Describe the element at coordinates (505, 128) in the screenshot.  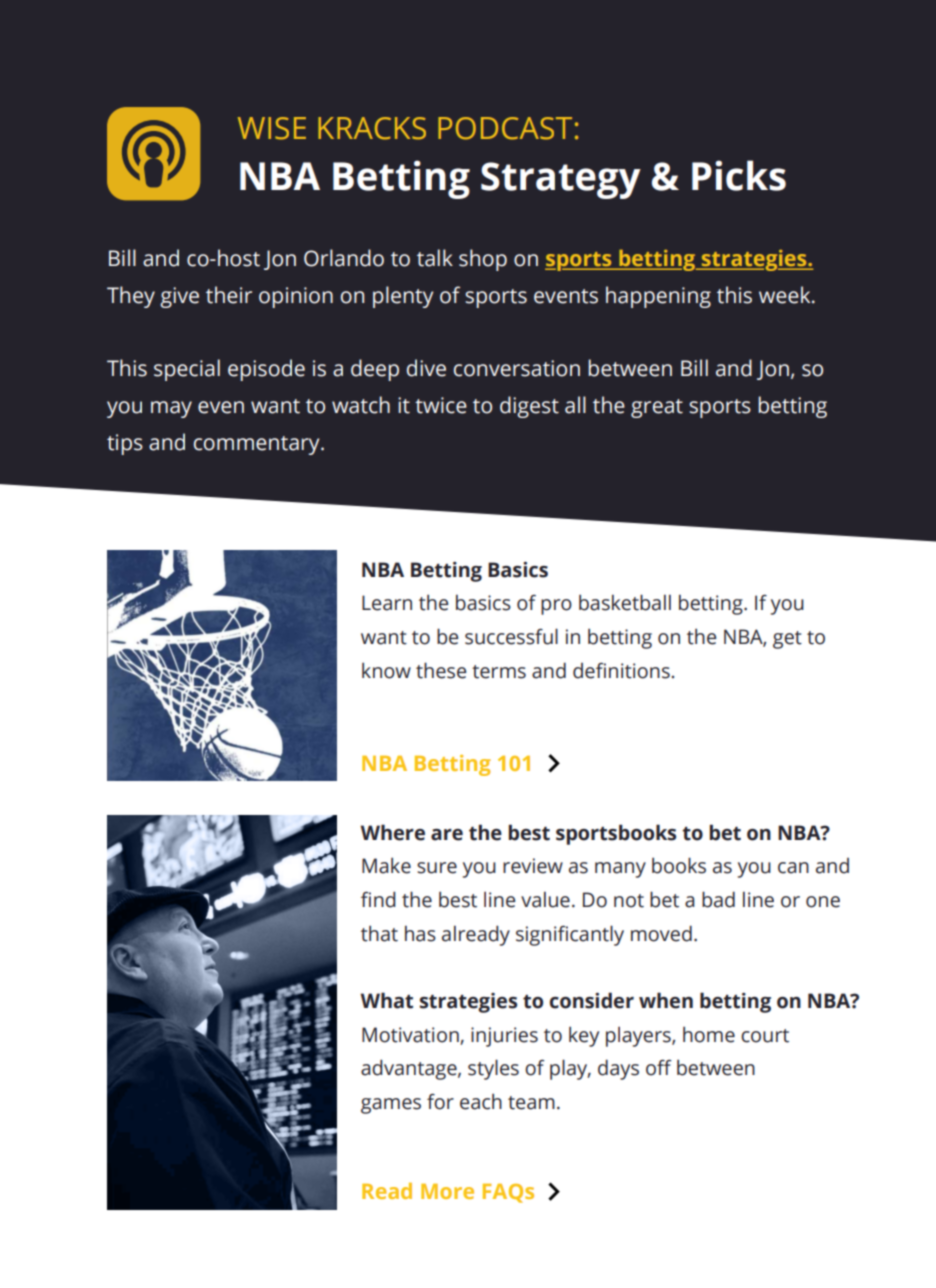
I see `PODCAST` at that location.
